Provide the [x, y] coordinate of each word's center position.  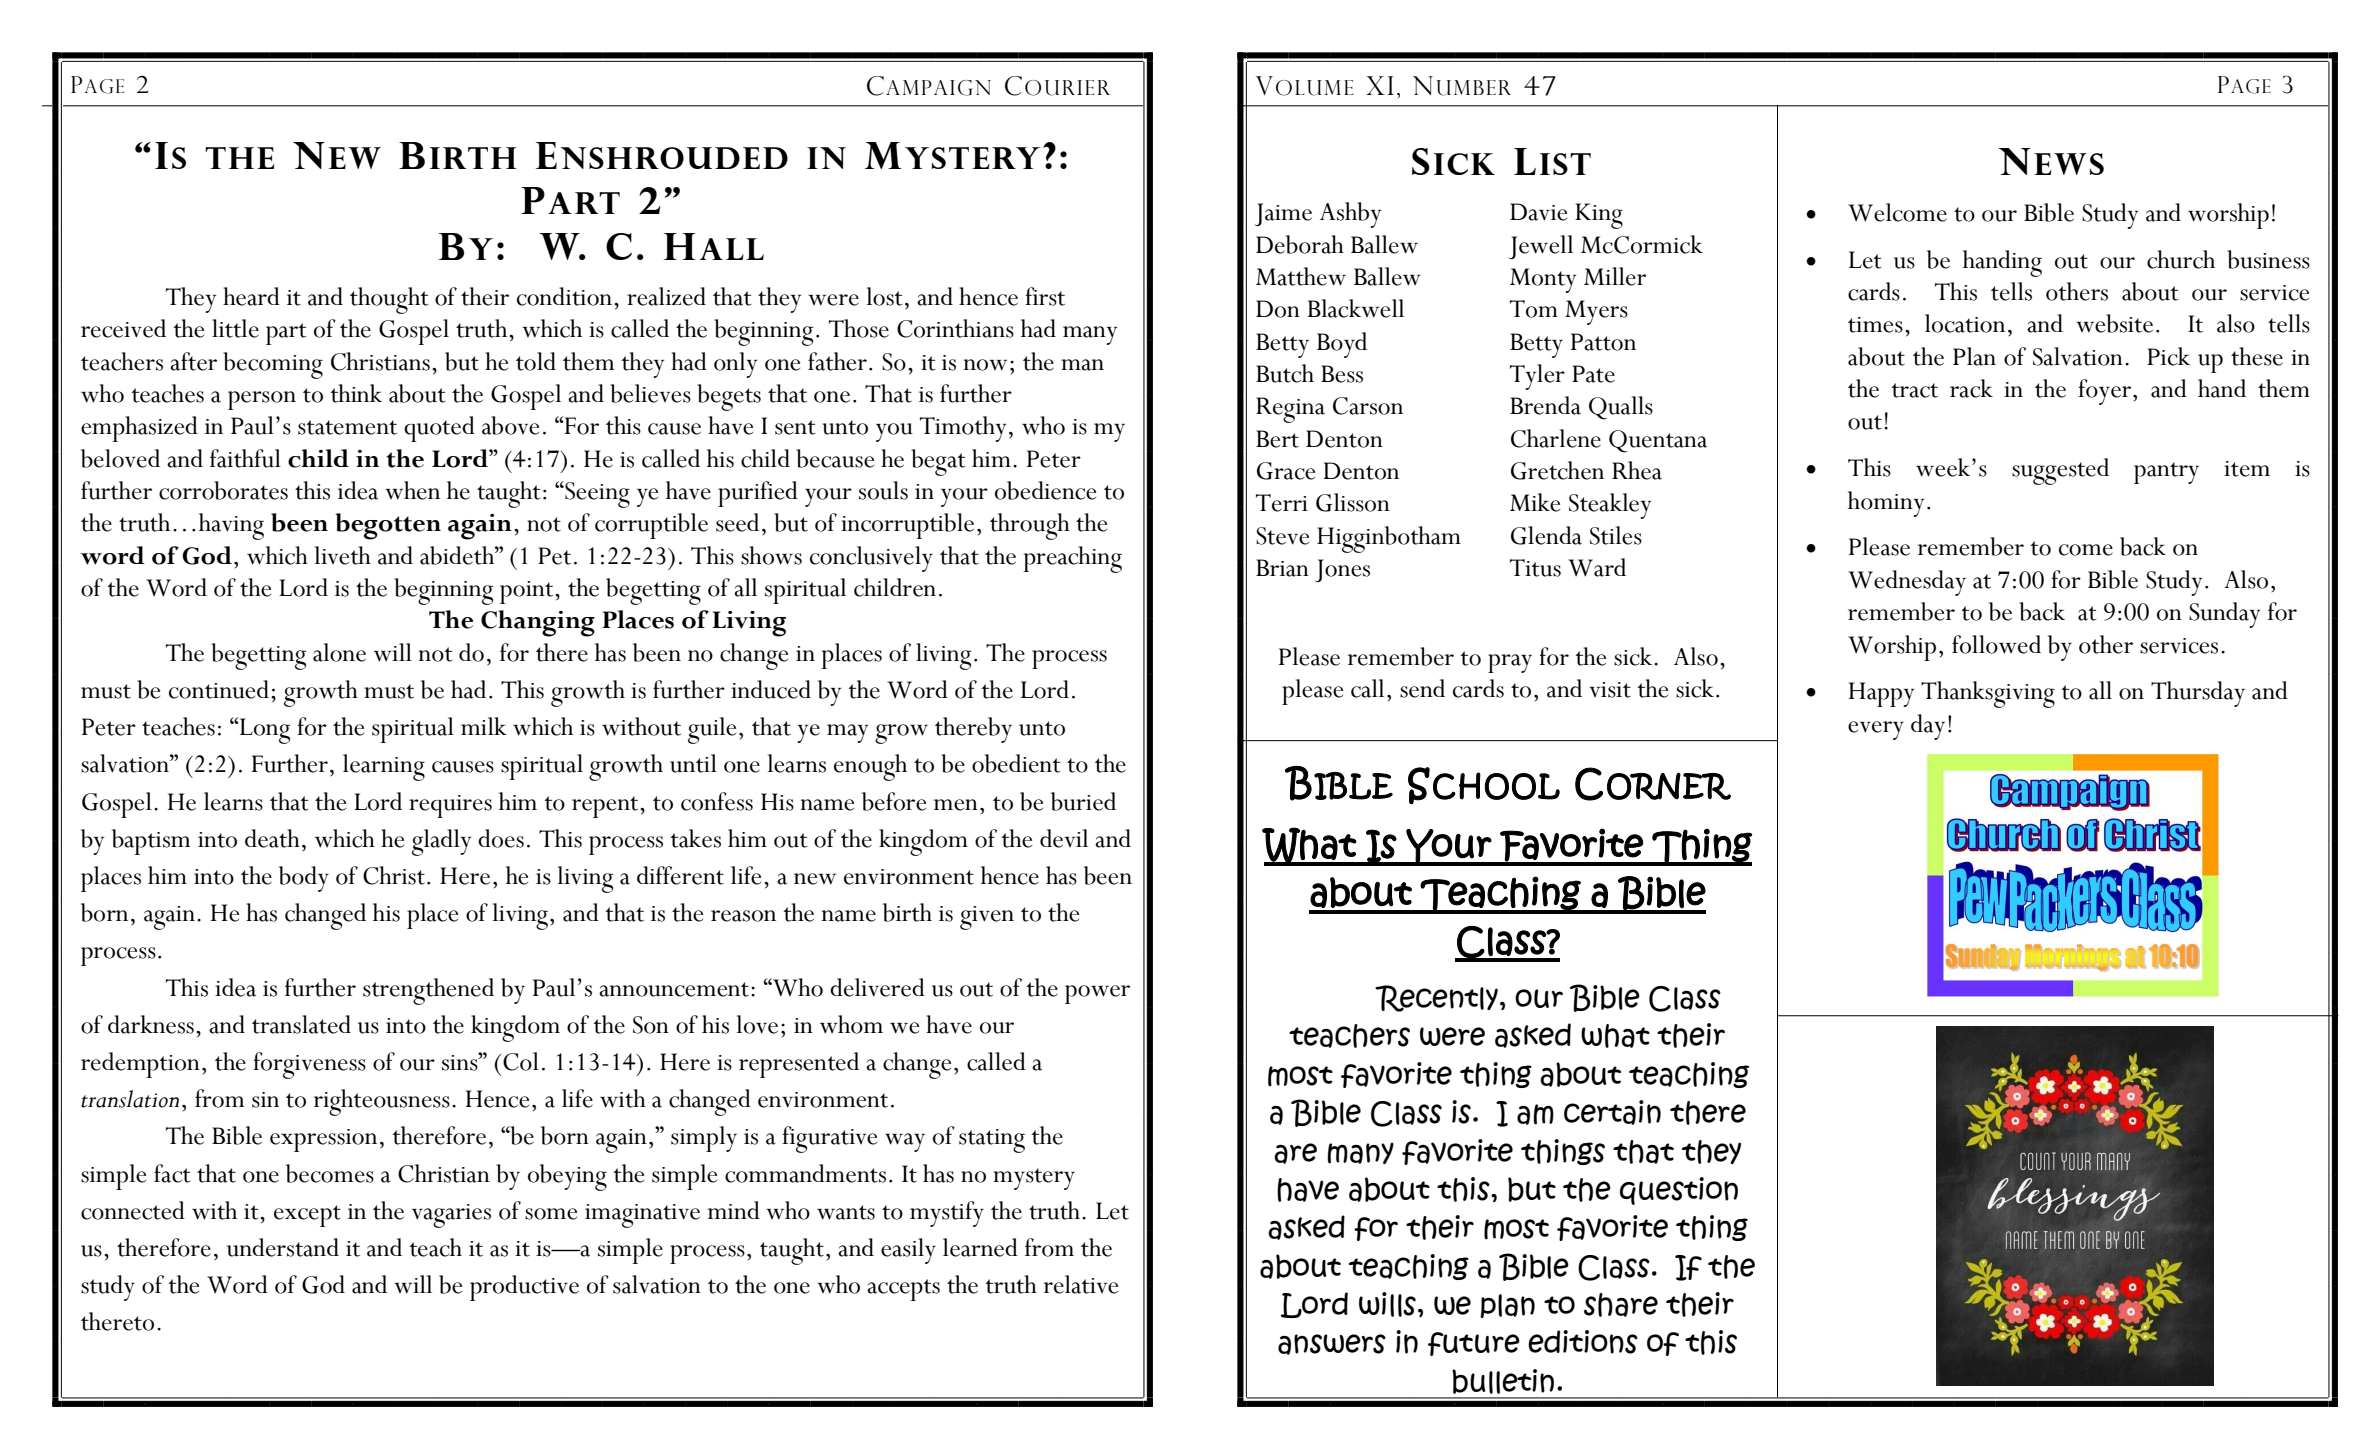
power [1097, 994]
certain [1612, 1112]
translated [301, 1024]
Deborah [1300, 244]
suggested [2060, 471]
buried [1083, 801]
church [2181, 259]
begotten [388, 526]
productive [524, 1288]
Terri [1282, 503]
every [1876, 730]
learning [384, 767]
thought [389, 300]
